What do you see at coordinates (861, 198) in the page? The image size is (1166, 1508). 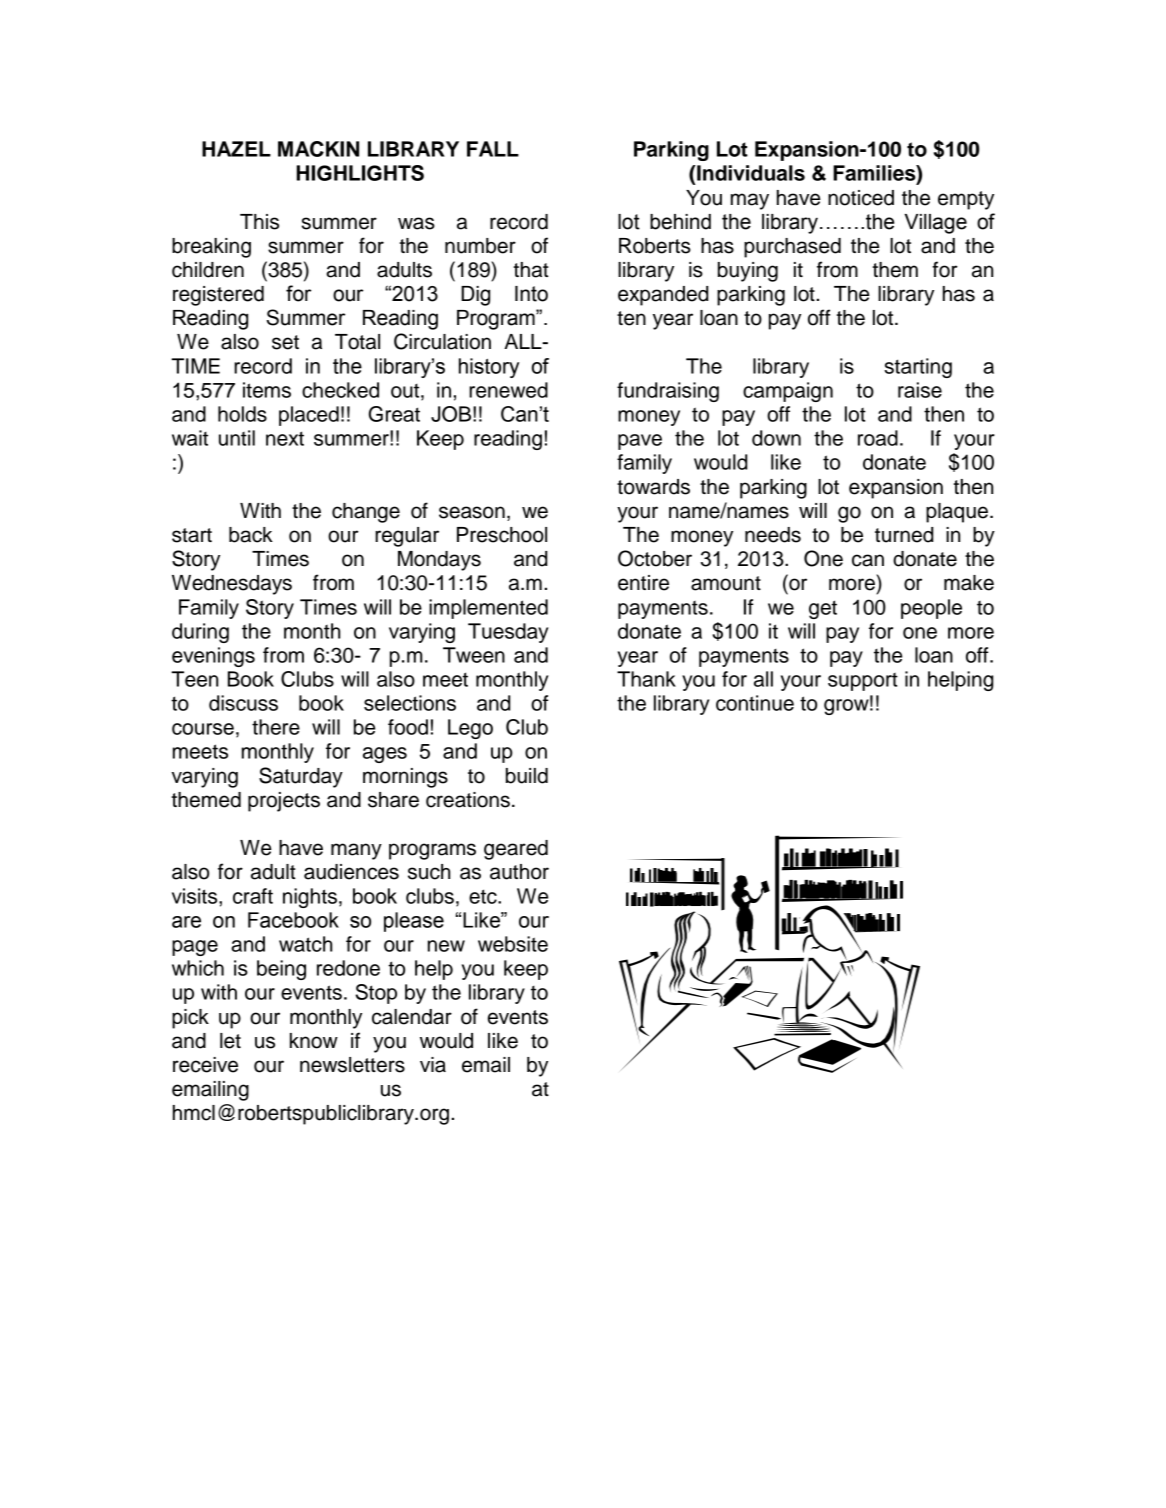 I see `noticed` at bounding box center [861, 198].
